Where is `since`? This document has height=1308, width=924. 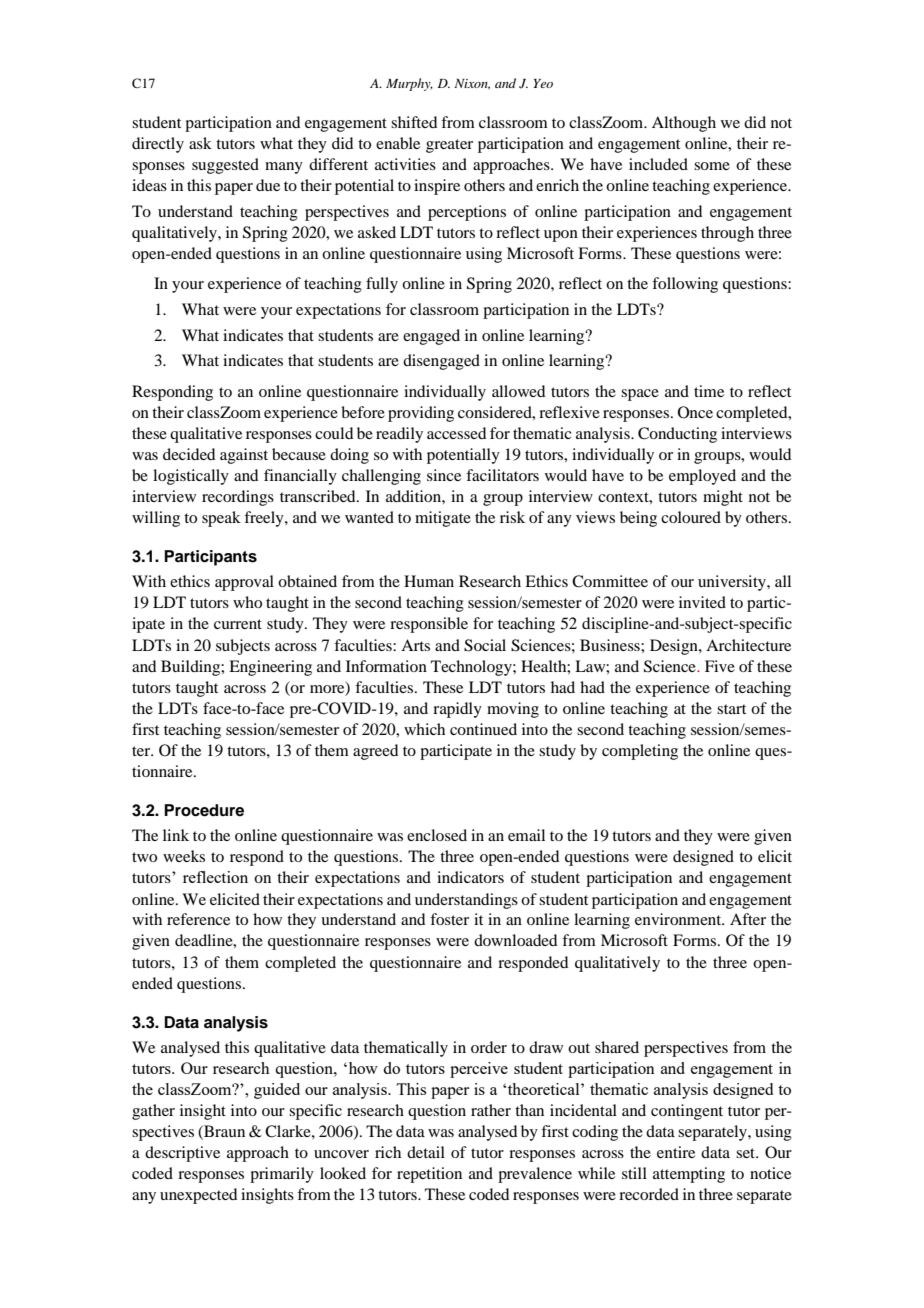 since is located at coordinates (444, 475).
